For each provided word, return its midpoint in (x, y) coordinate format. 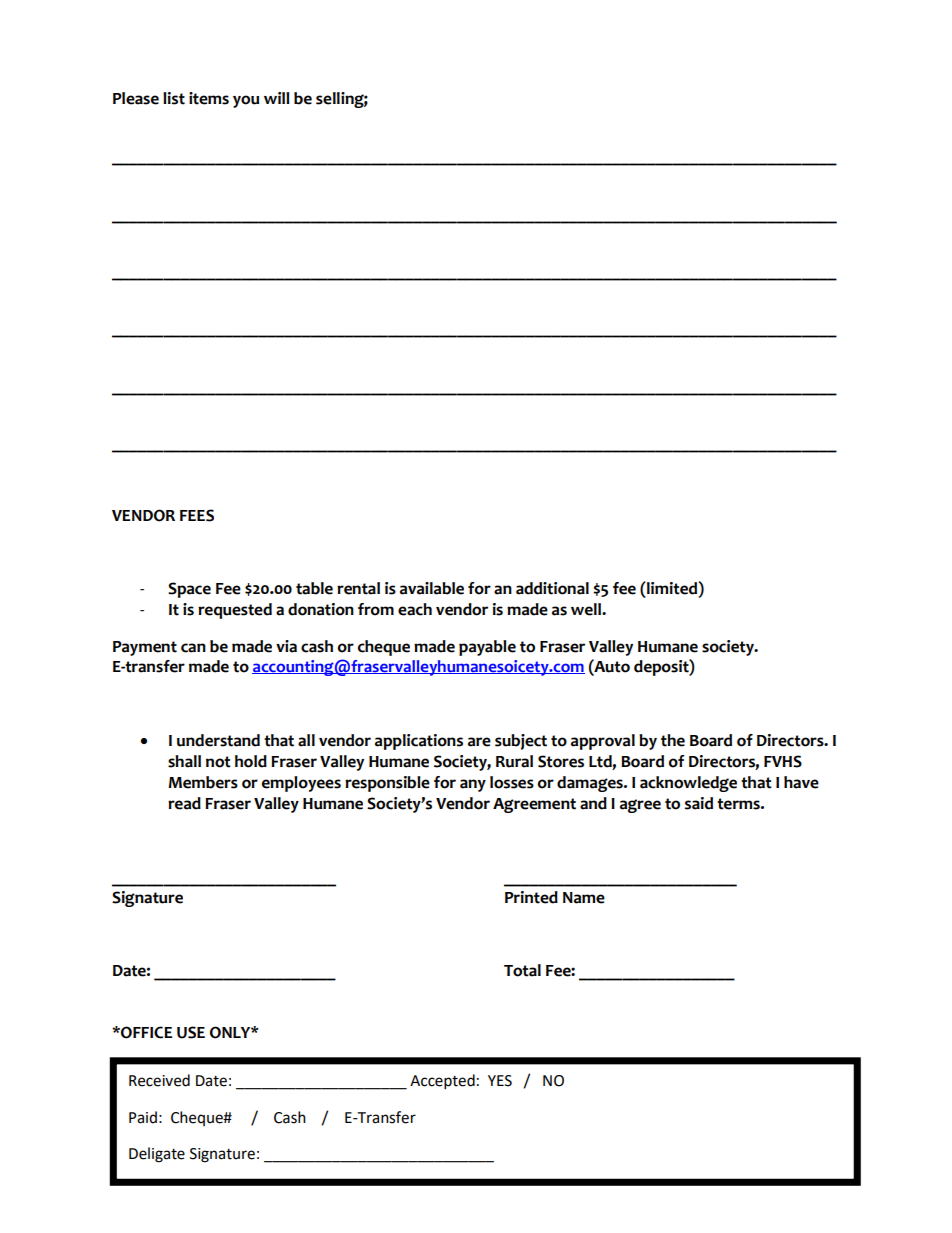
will (277, 98)
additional (552, 588)
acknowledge (688, 784)
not (218, 762)
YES (500, 1081)
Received (159, 1080)
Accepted (442, 1082)
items (209, 98)
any (473, 785)
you (246, 101)
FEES (197, 515)
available (432, 588)
